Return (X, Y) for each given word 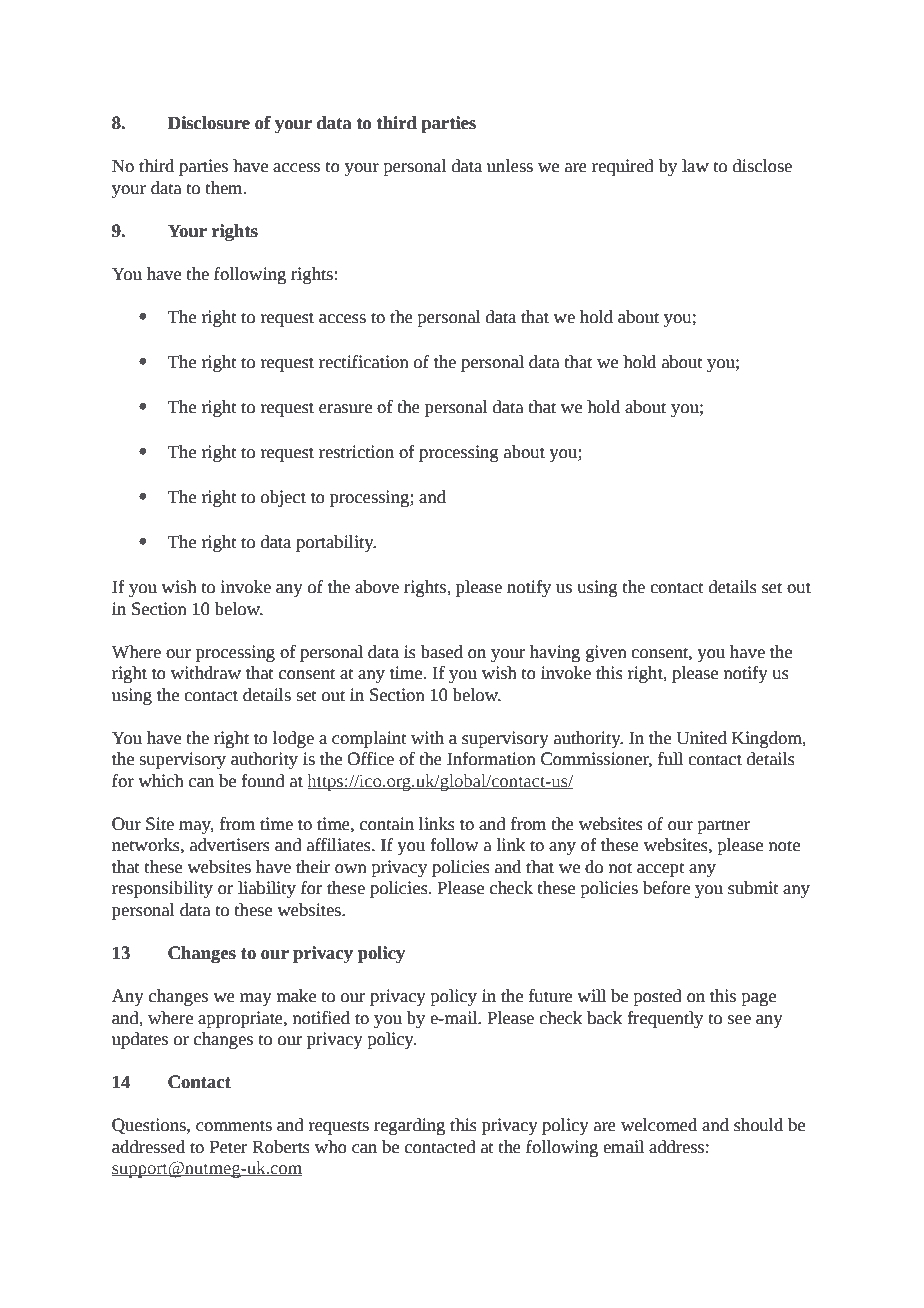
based (441, 652)
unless (510, 166)
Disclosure (209, 123)
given (606, 653)
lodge (293, 739)
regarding (409, 1126)
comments (234, 1126)
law (695, 166)
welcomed (659, 1125)
